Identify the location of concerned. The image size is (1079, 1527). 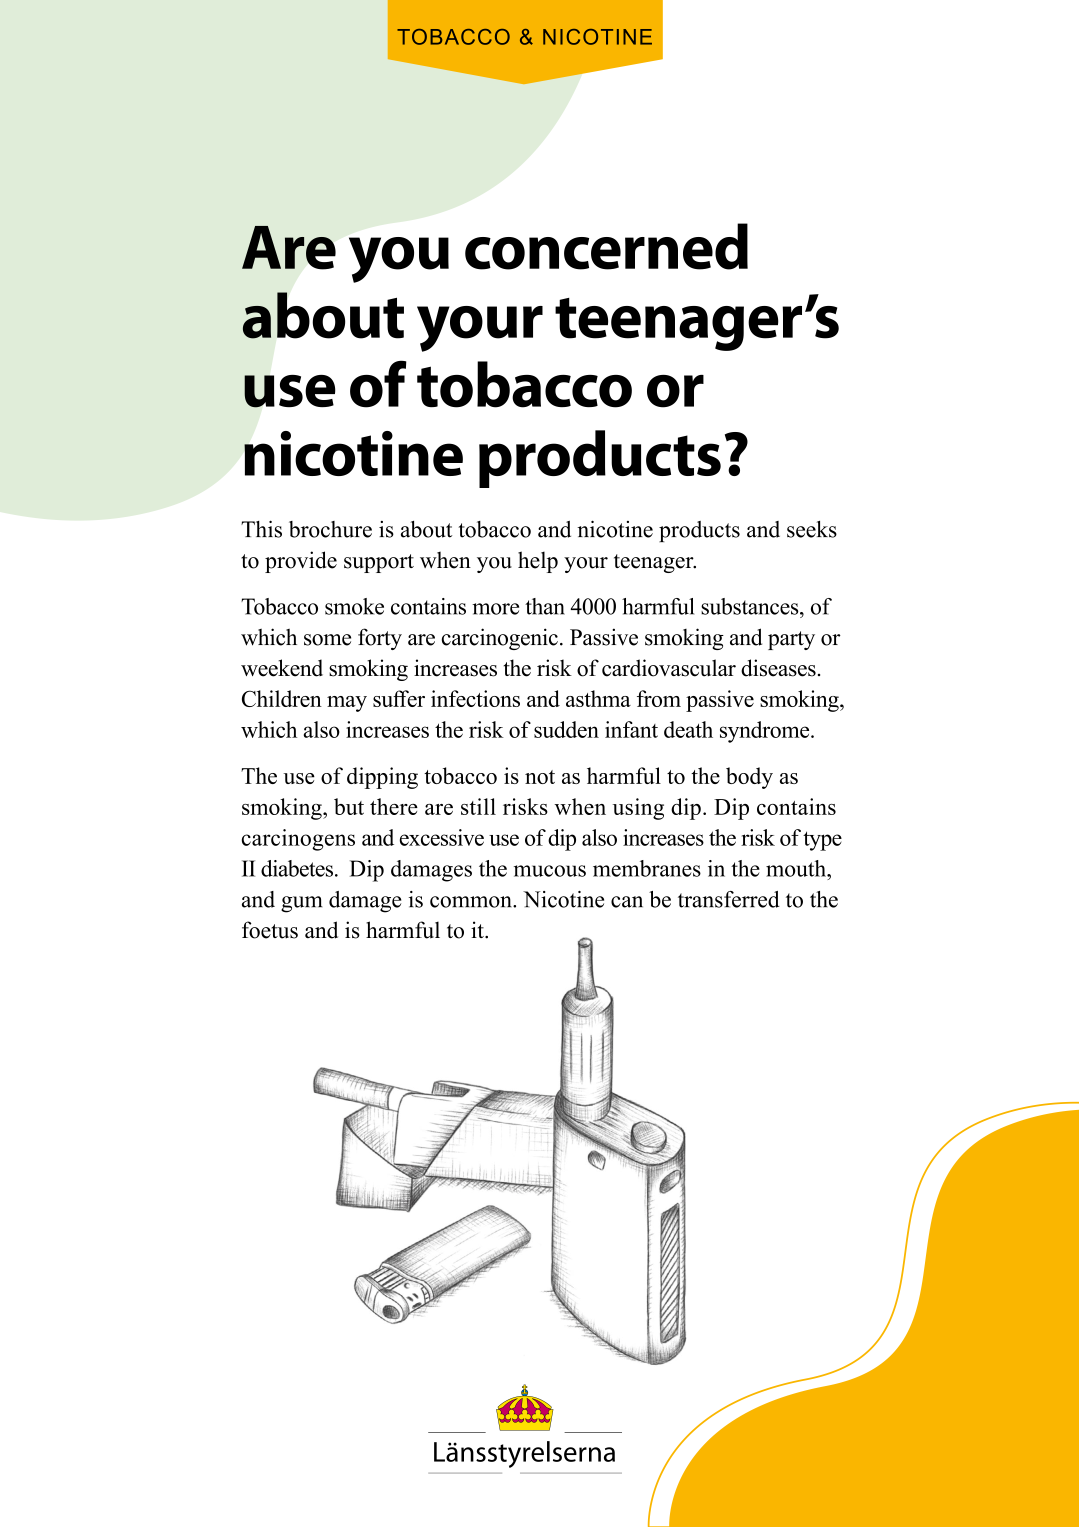
(606, 246).
